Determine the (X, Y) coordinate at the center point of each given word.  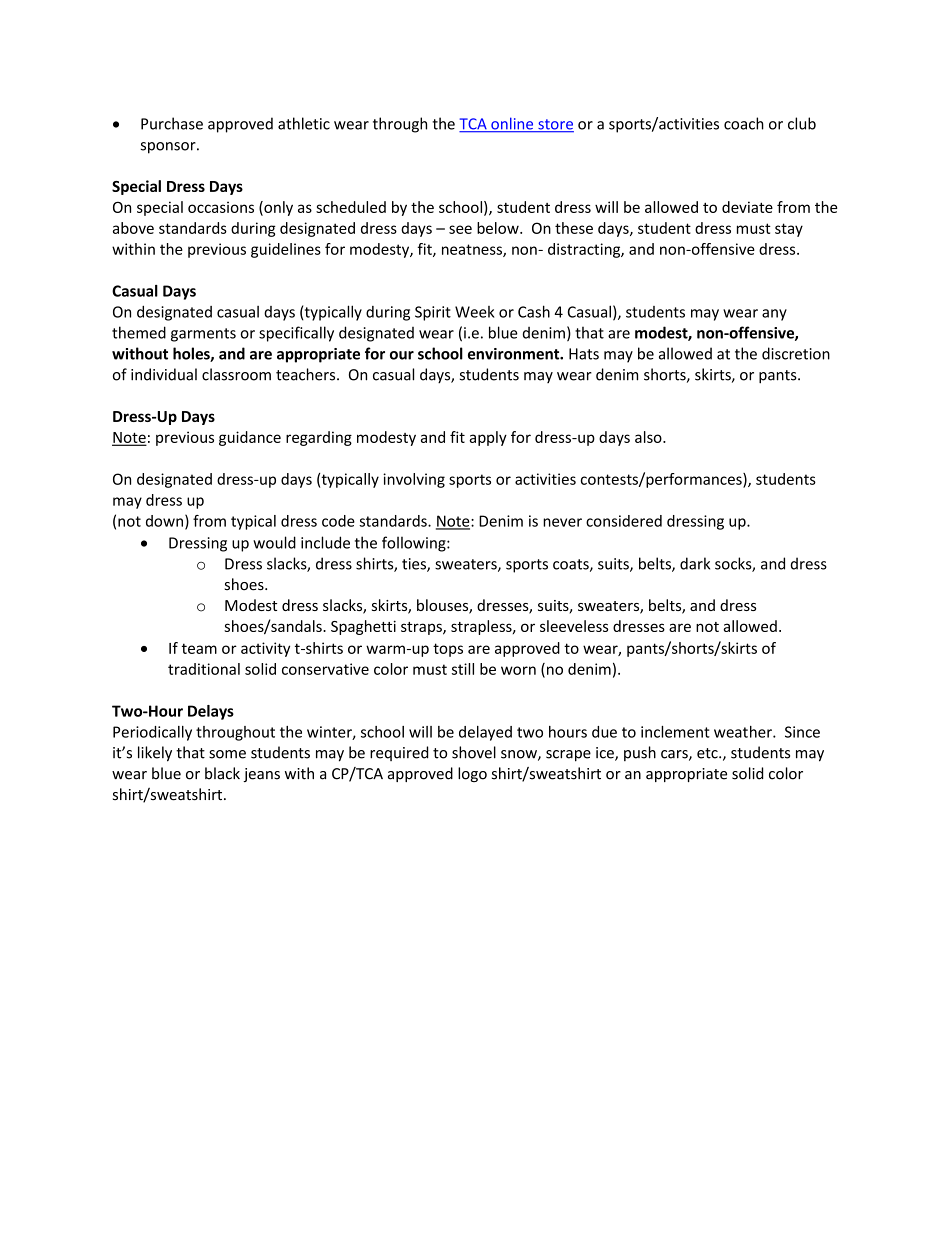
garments (203, 335)
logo (472, 774)
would (274, 542)
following (415, 544)
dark (695, 563)
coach (744, 123)
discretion (796, 353)
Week (475, 312)
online (512, 124)
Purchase (172, 123)
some (227, 754)
